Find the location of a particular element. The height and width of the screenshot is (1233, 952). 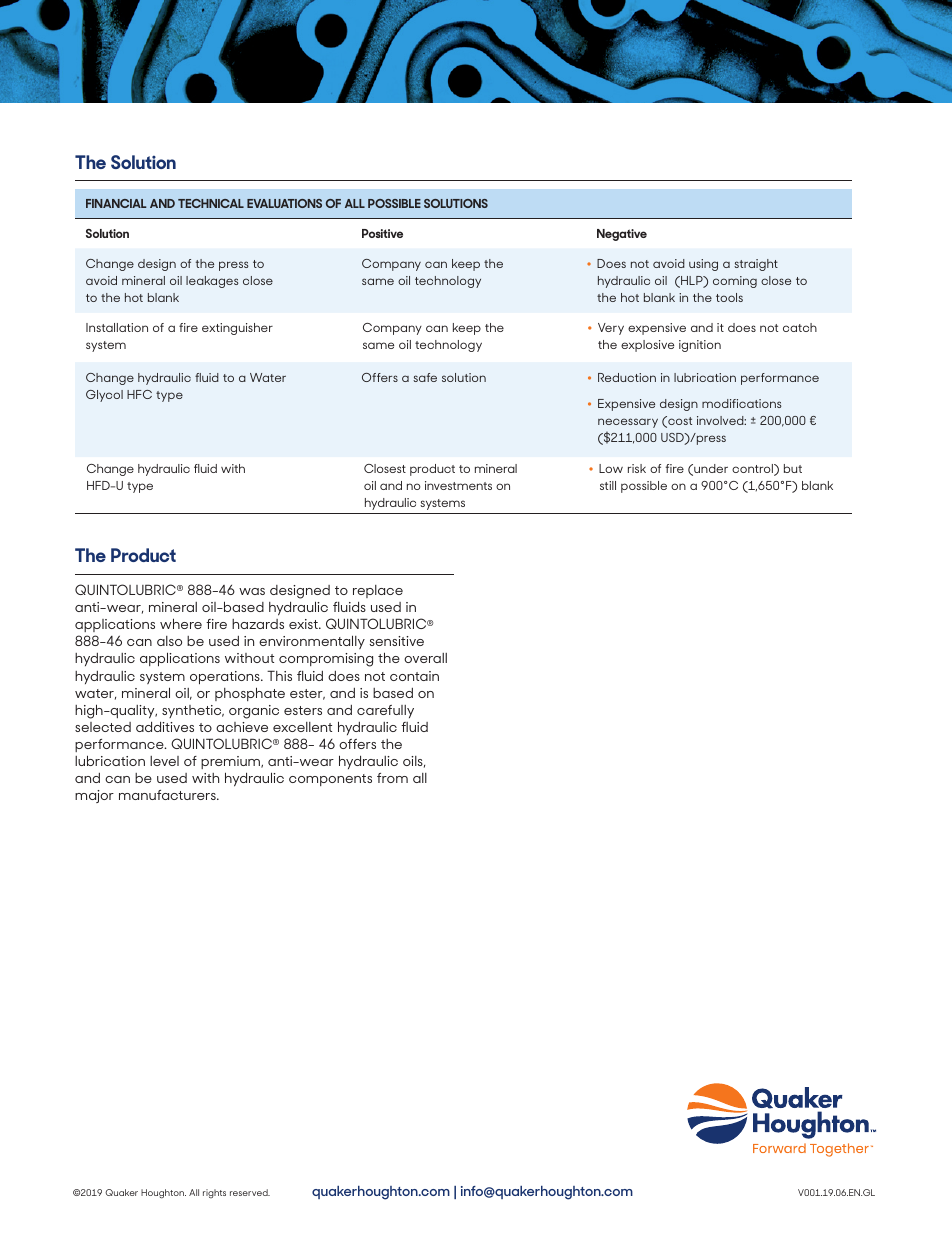

major is located at coordinates (94, 796).
